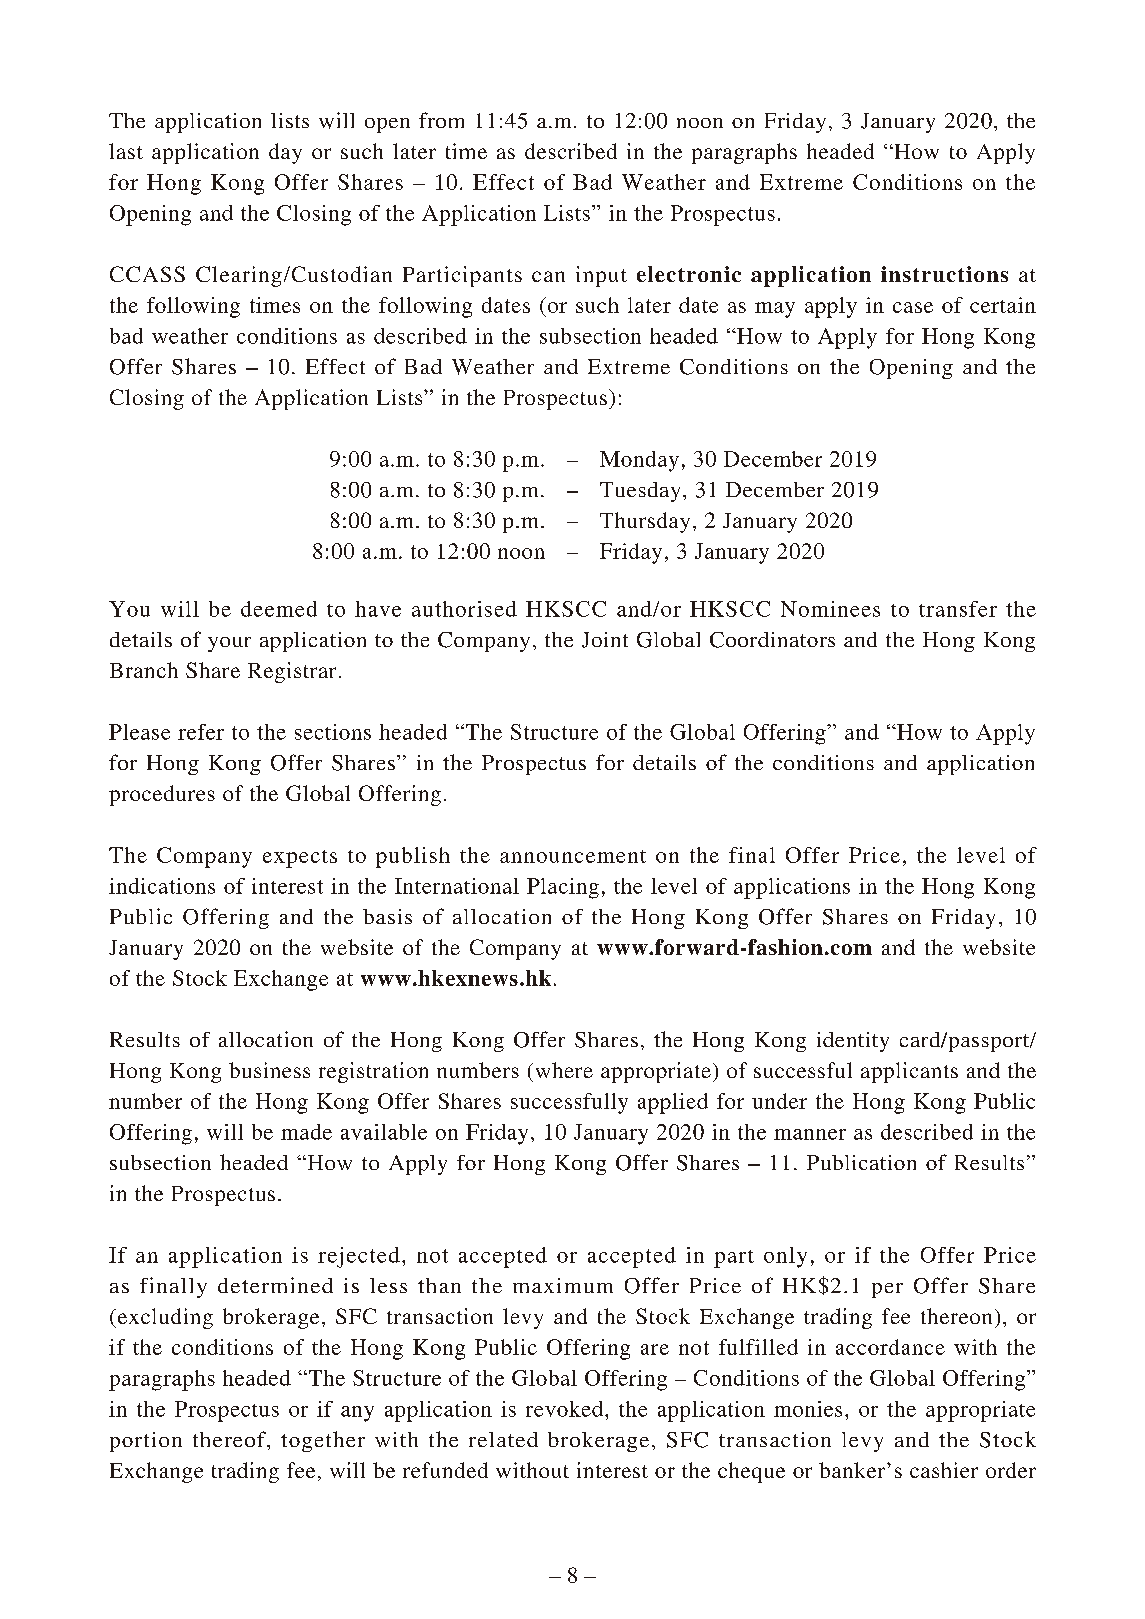  Describe the element at coordinates (958, 609) in the screenshot. I see `transfer` at that location.
